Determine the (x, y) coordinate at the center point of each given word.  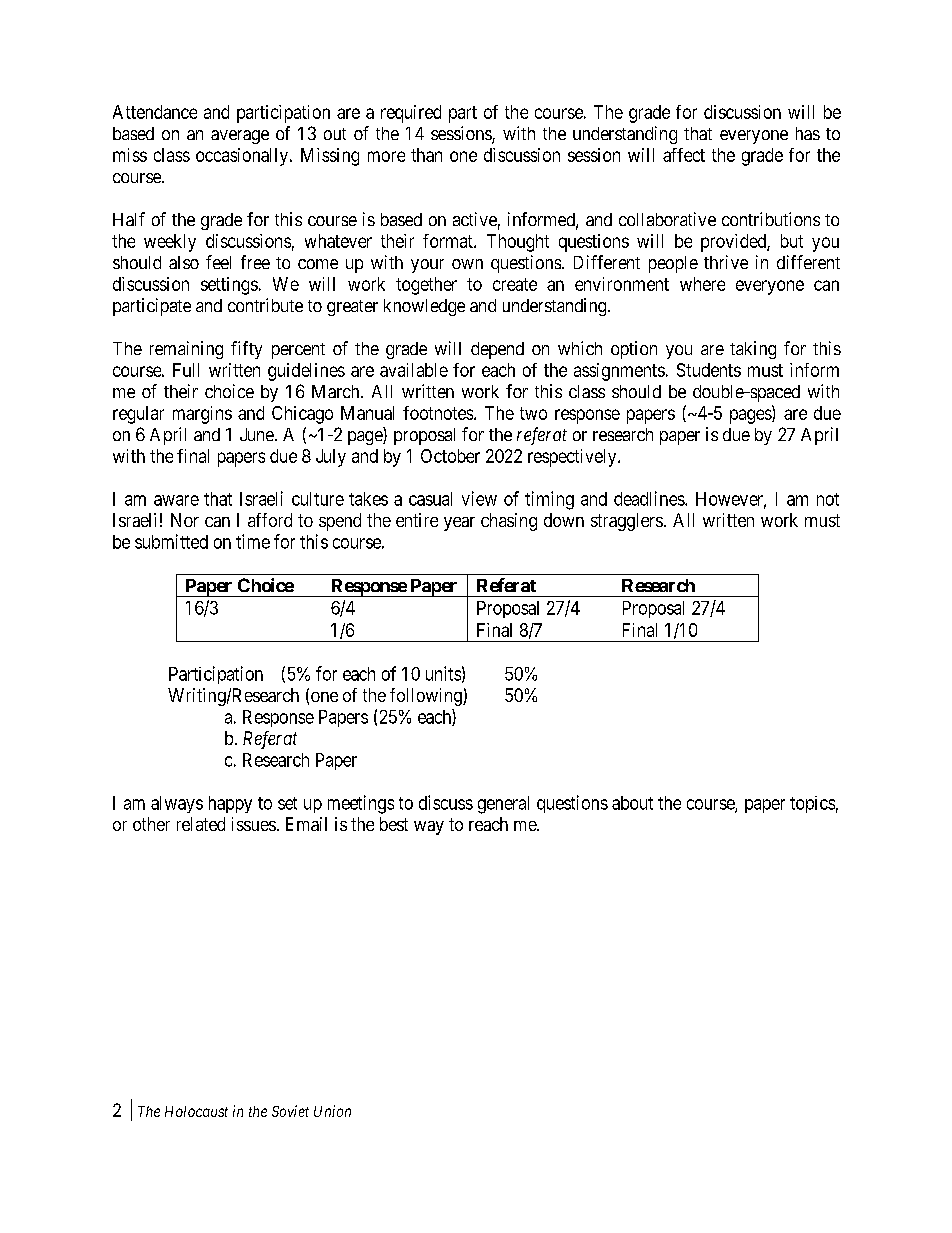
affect (684, 155)
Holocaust (196, 1111)
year (459, 524)
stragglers (627, 522)
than (426, 155)
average (240, 137)
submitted (171, 541)
